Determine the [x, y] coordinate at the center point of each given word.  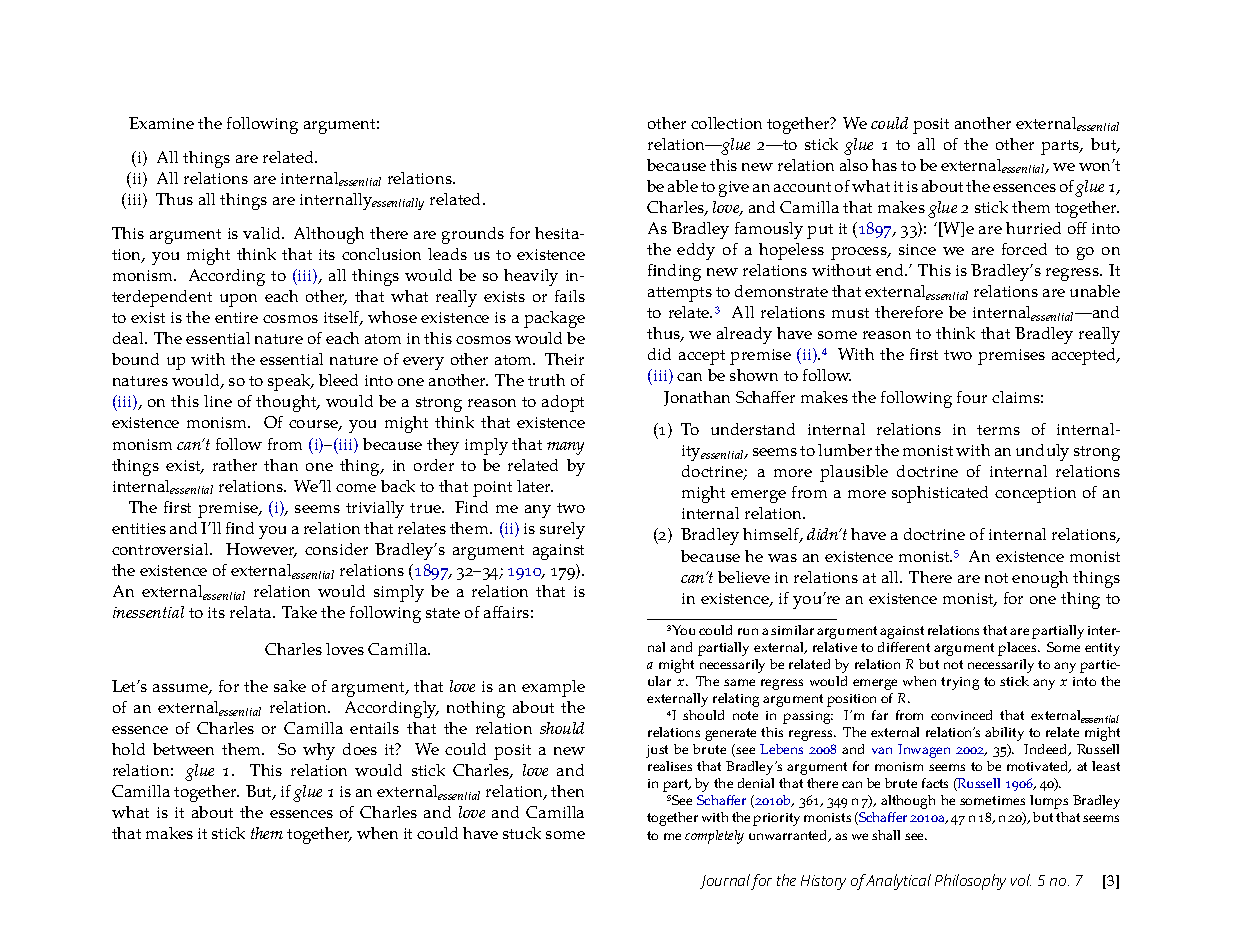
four [972, 397]
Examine [161, 123]
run [748, 631]
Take [299, 612]
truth [546, 380]
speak [291, 382]
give [734, 189]
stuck [522, 833]
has [884, 165]
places [1018, 649]
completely [714, 837]
